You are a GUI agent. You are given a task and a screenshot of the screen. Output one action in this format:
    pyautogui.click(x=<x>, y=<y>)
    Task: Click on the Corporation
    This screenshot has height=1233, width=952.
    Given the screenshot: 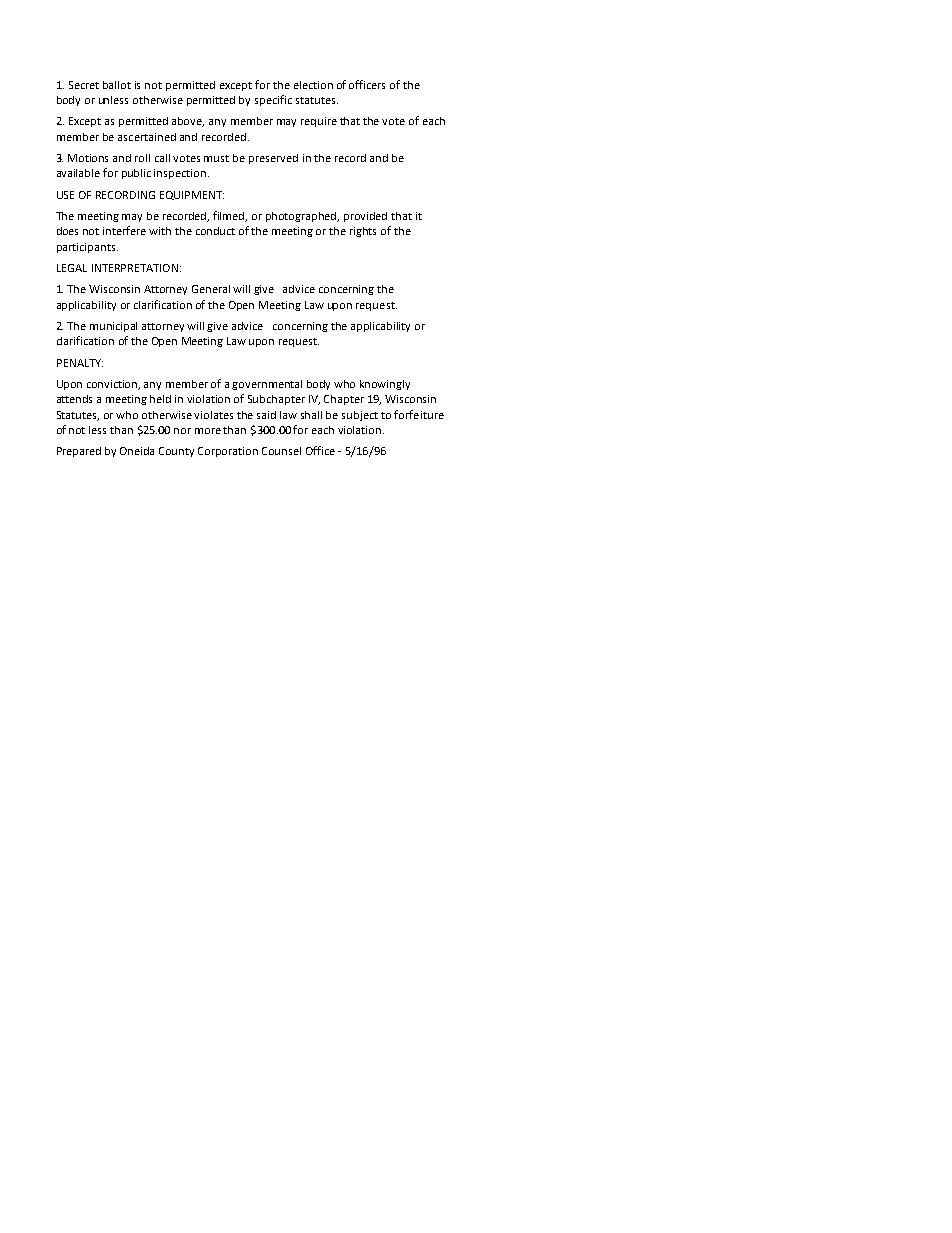 What is the action you would take?
    pyautogui.click(x=228, y=452)
